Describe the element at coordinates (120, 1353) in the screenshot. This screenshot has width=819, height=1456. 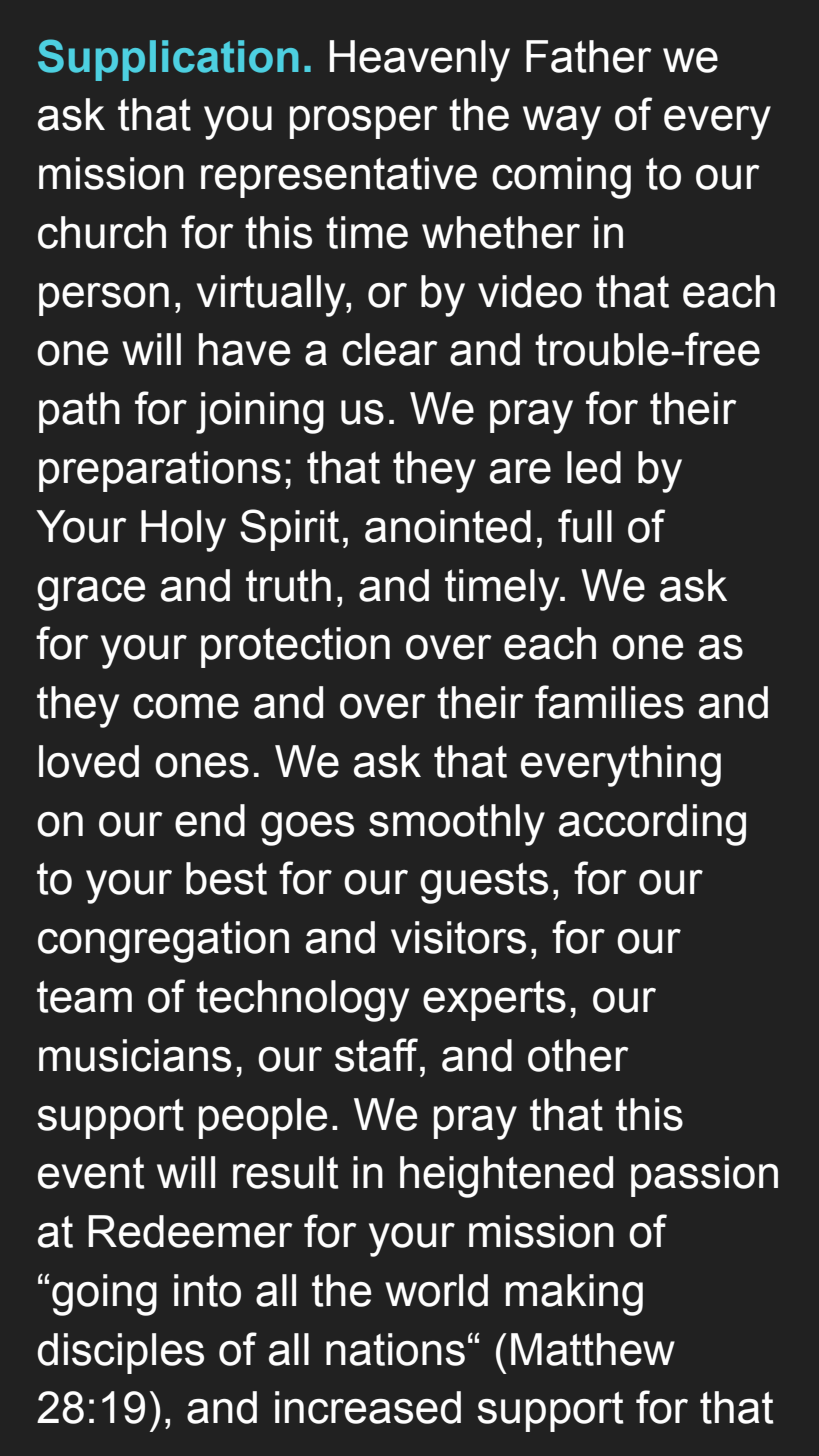
I see `disciples` at that location.
